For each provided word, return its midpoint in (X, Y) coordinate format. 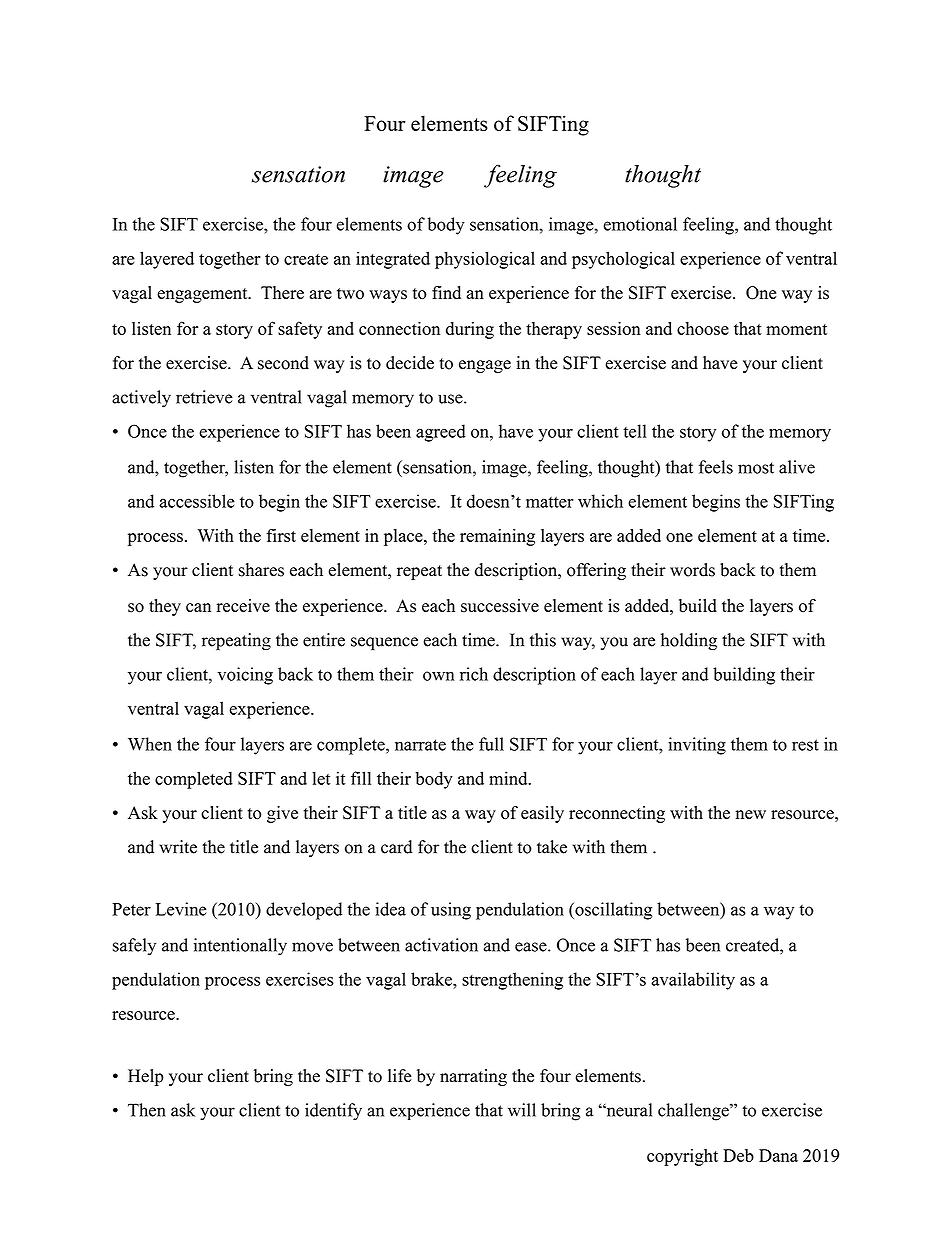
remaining (497, 537)
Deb (738, 1155)
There (282, 292)
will (522, 1110)
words (692, 570)
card (396, 847)
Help (146, 1077)
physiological (485, 260)
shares (261, 570)
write (178, 847)
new (751, 814)
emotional (640, 224)
